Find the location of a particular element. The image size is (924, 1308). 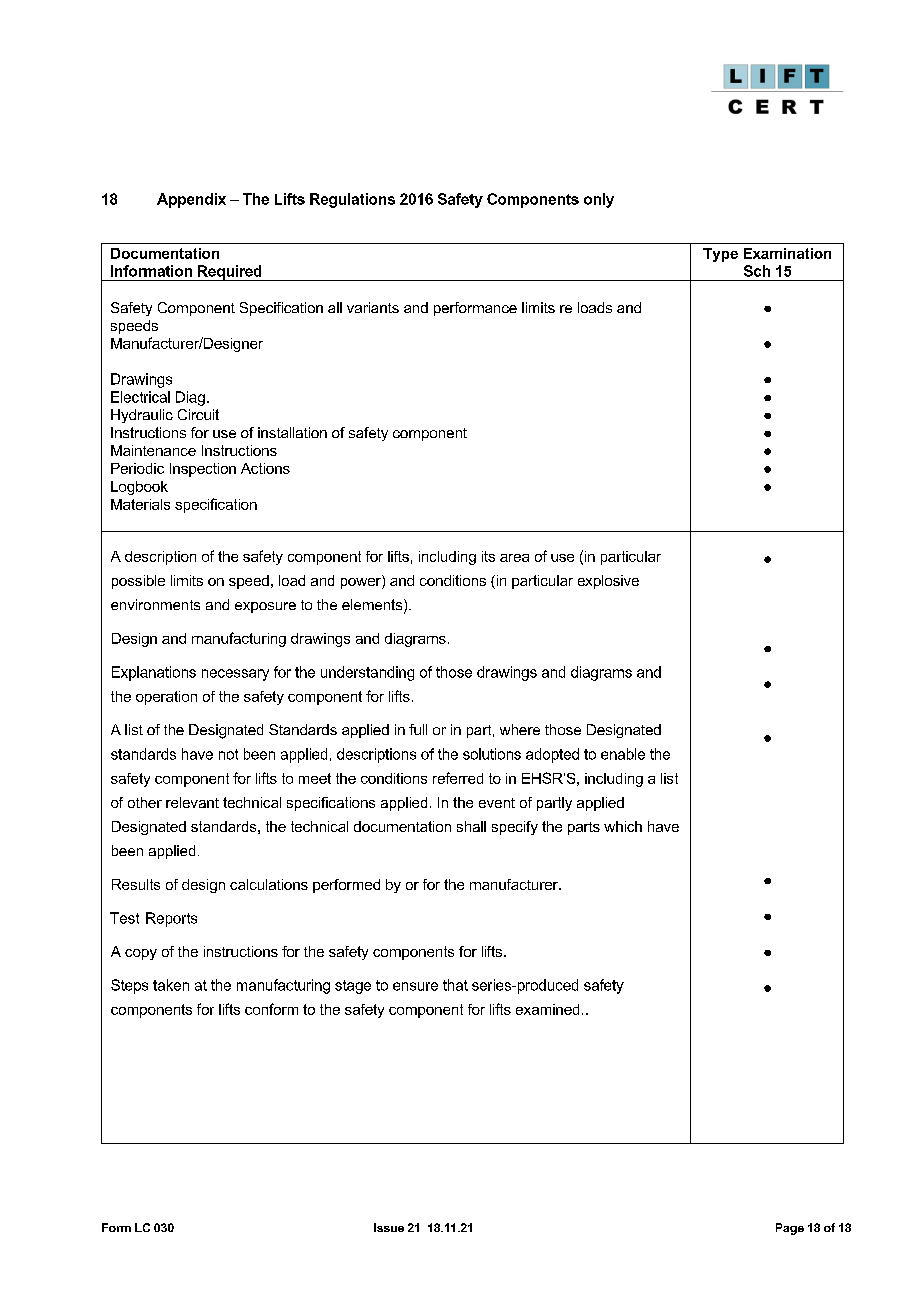

Issue is located at coordinates (389, 1227).
